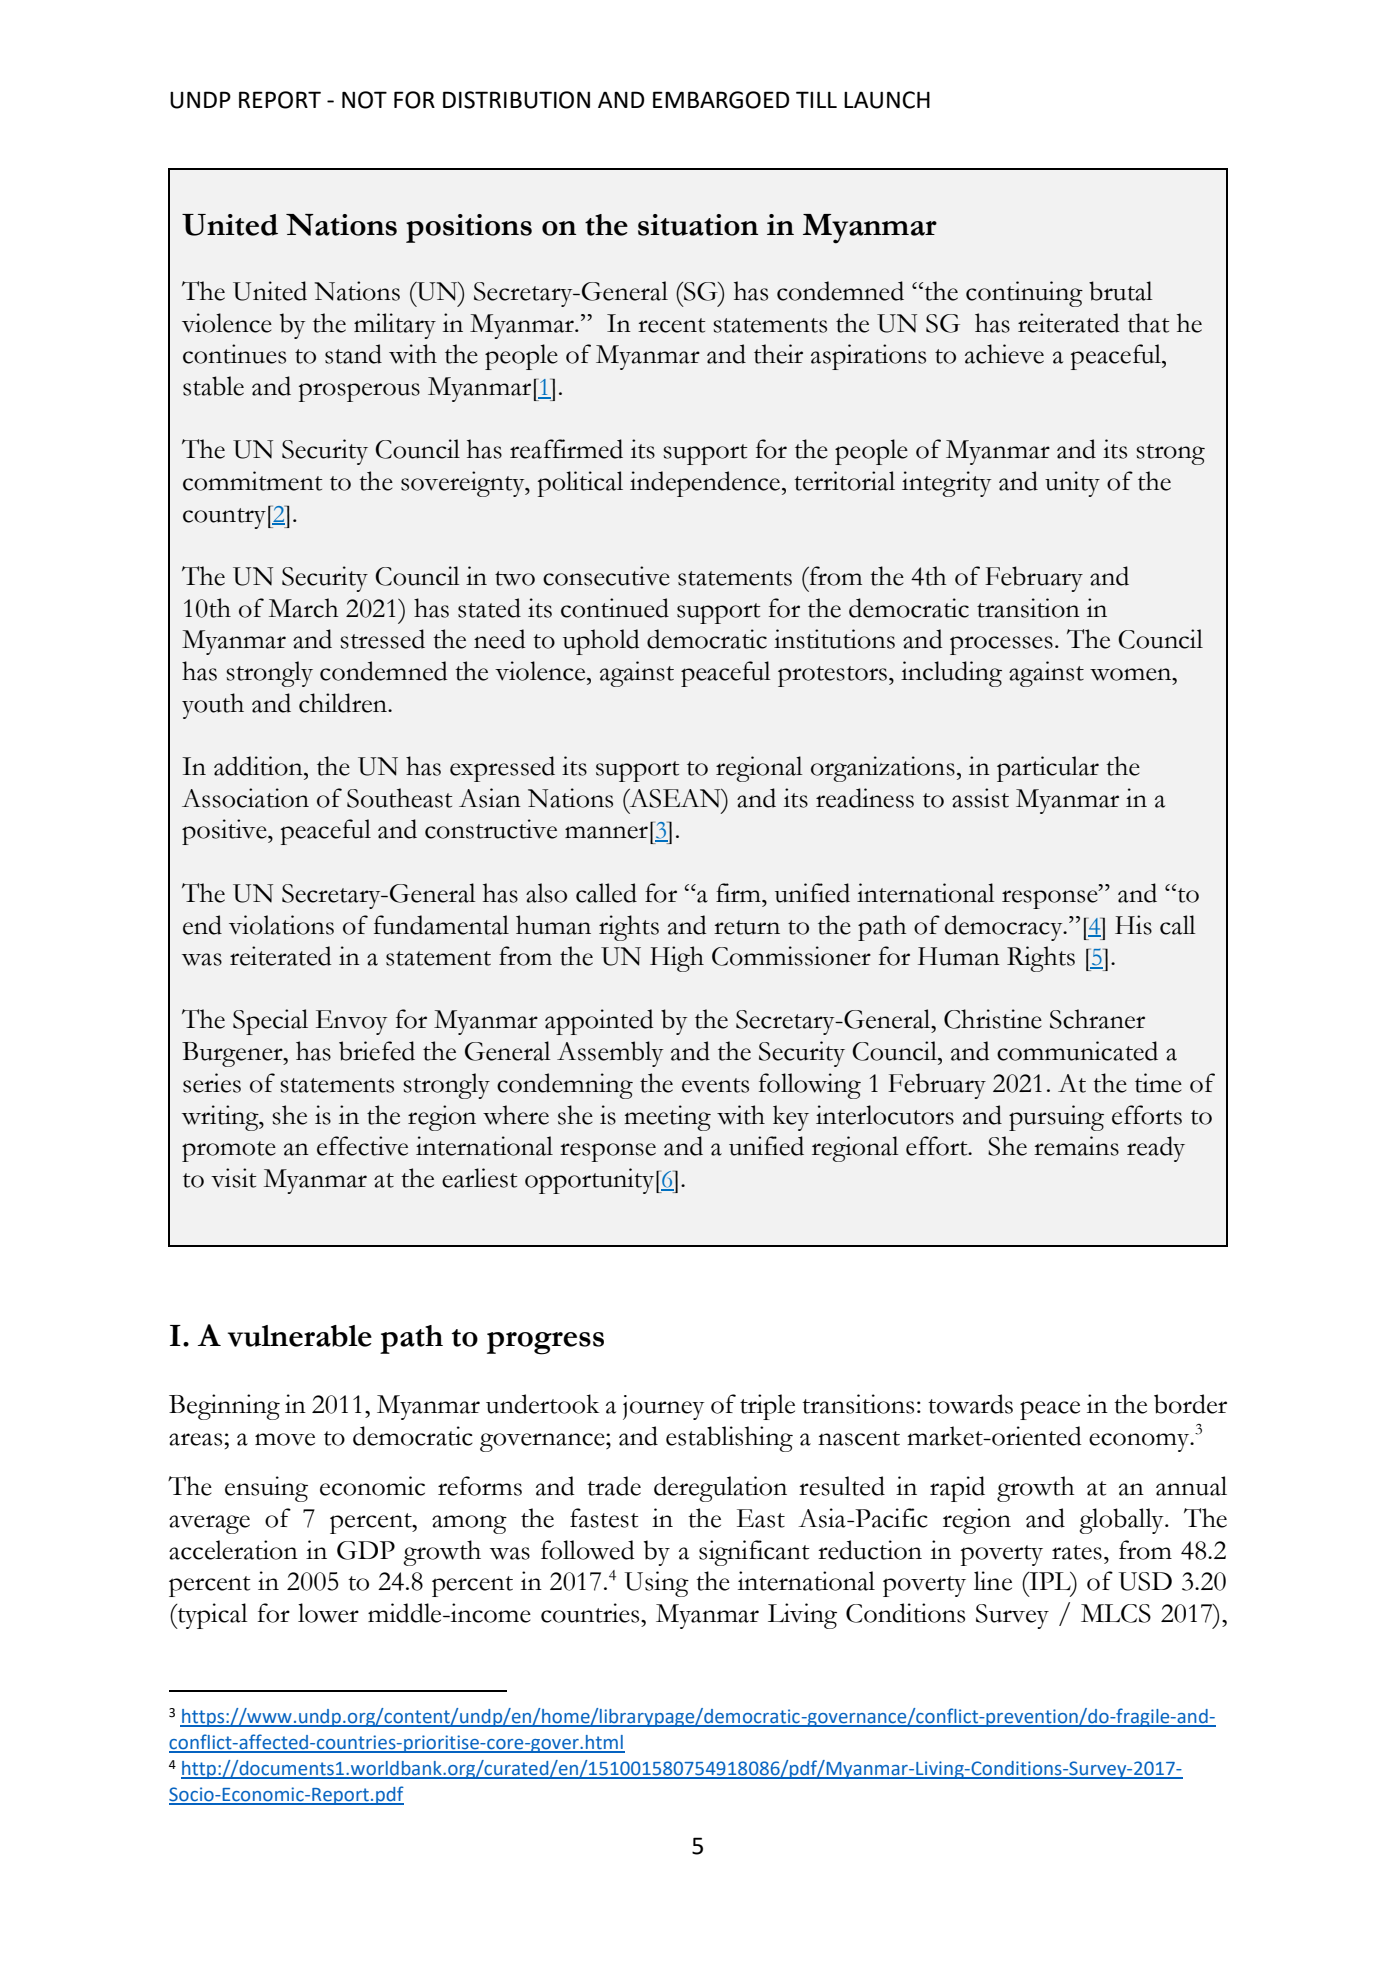 The height and width of the screenshot is (1975, 1396). I want to click on rates, so click(1077, 1552).
